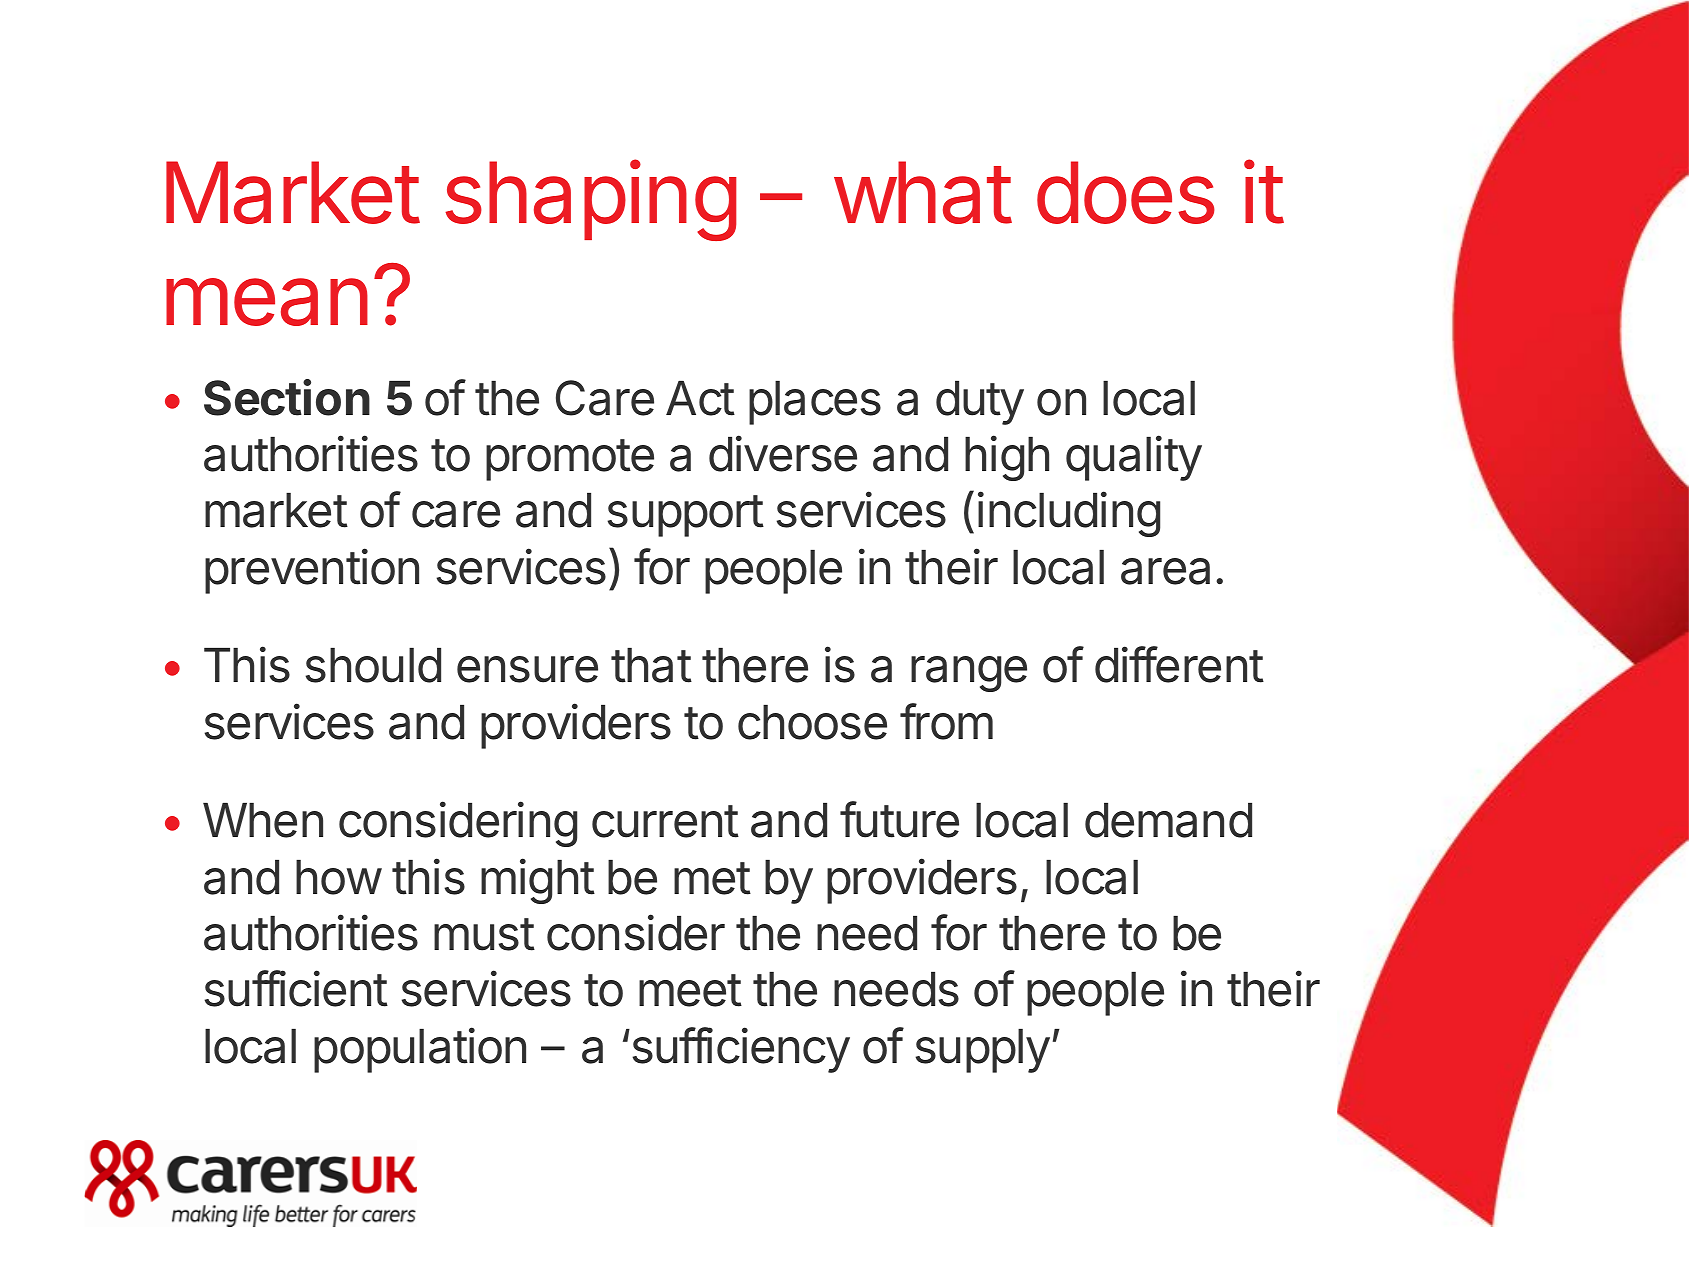  Describe the element at coordinates (969, 674) in the screenshot. I see `range` at that location.
